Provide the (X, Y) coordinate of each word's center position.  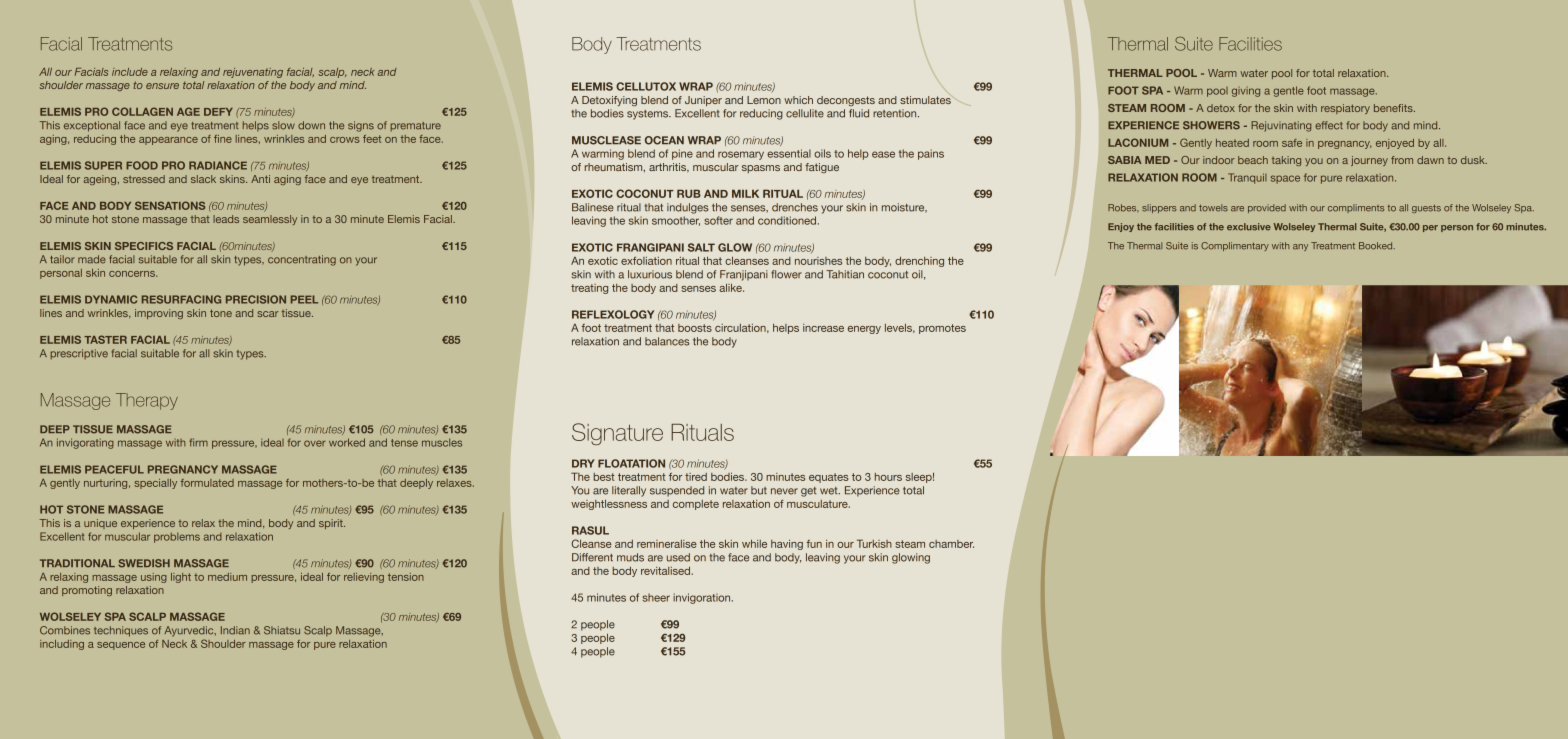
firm (198, 442)
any (1300, 247)
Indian (235, 630)
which (798, 100)
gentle (1288, 91)
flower (786, 274)
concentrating (302, 260)
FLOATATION (631, 463)
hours (888, 477)
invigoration (703, 598)
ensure (162, 86)
